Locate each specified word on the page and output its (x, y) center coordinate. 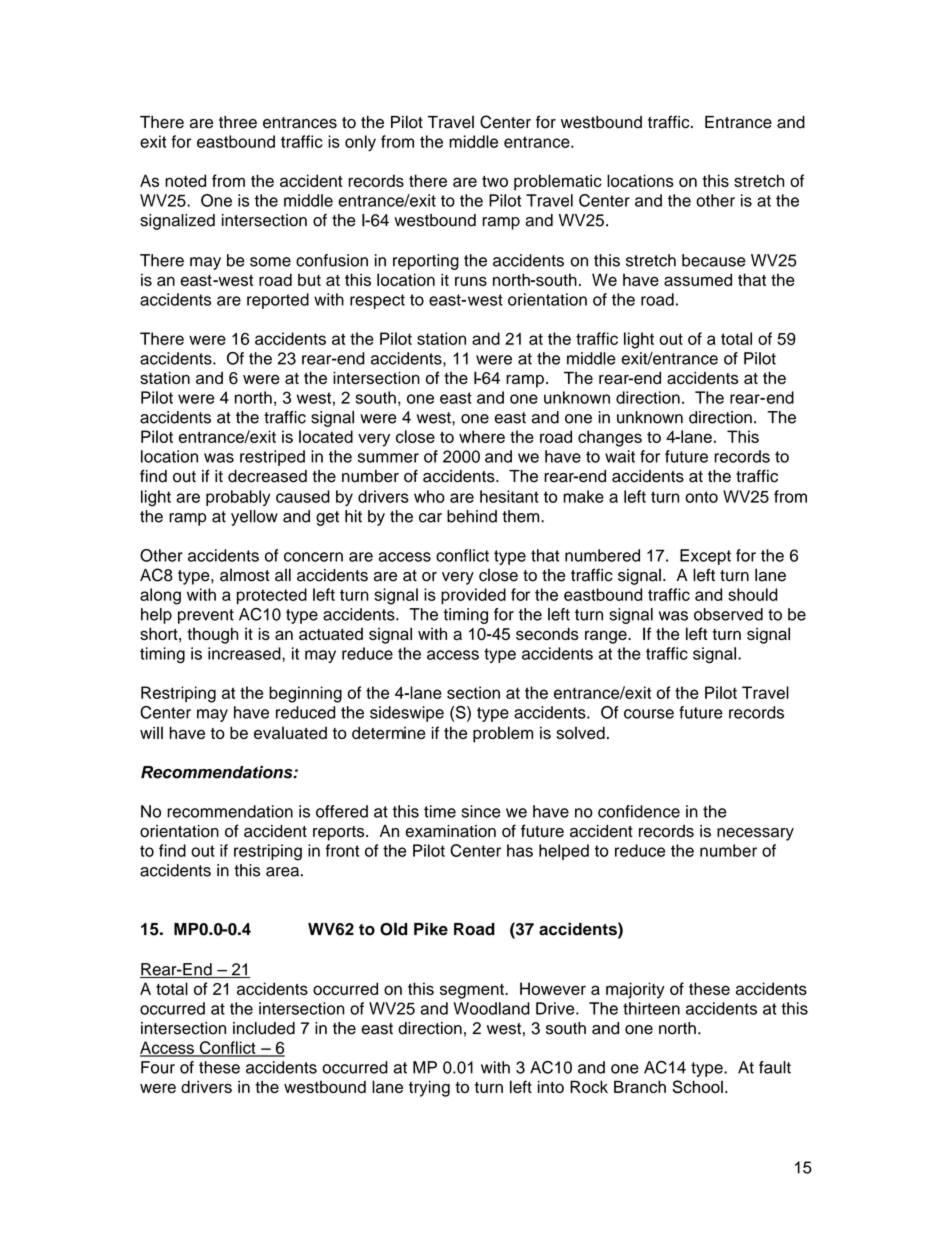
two (495, 181)
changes (610, 438)
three (238, 122)
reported (278, 301)
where (482, 436)
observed (728, 614)
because (714, 260)
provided (473, 596)
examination (451, 831)
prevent (206, 616)
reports (340, 833)
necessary (755, 834)
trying (429, 1088)
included (264, 1028)
